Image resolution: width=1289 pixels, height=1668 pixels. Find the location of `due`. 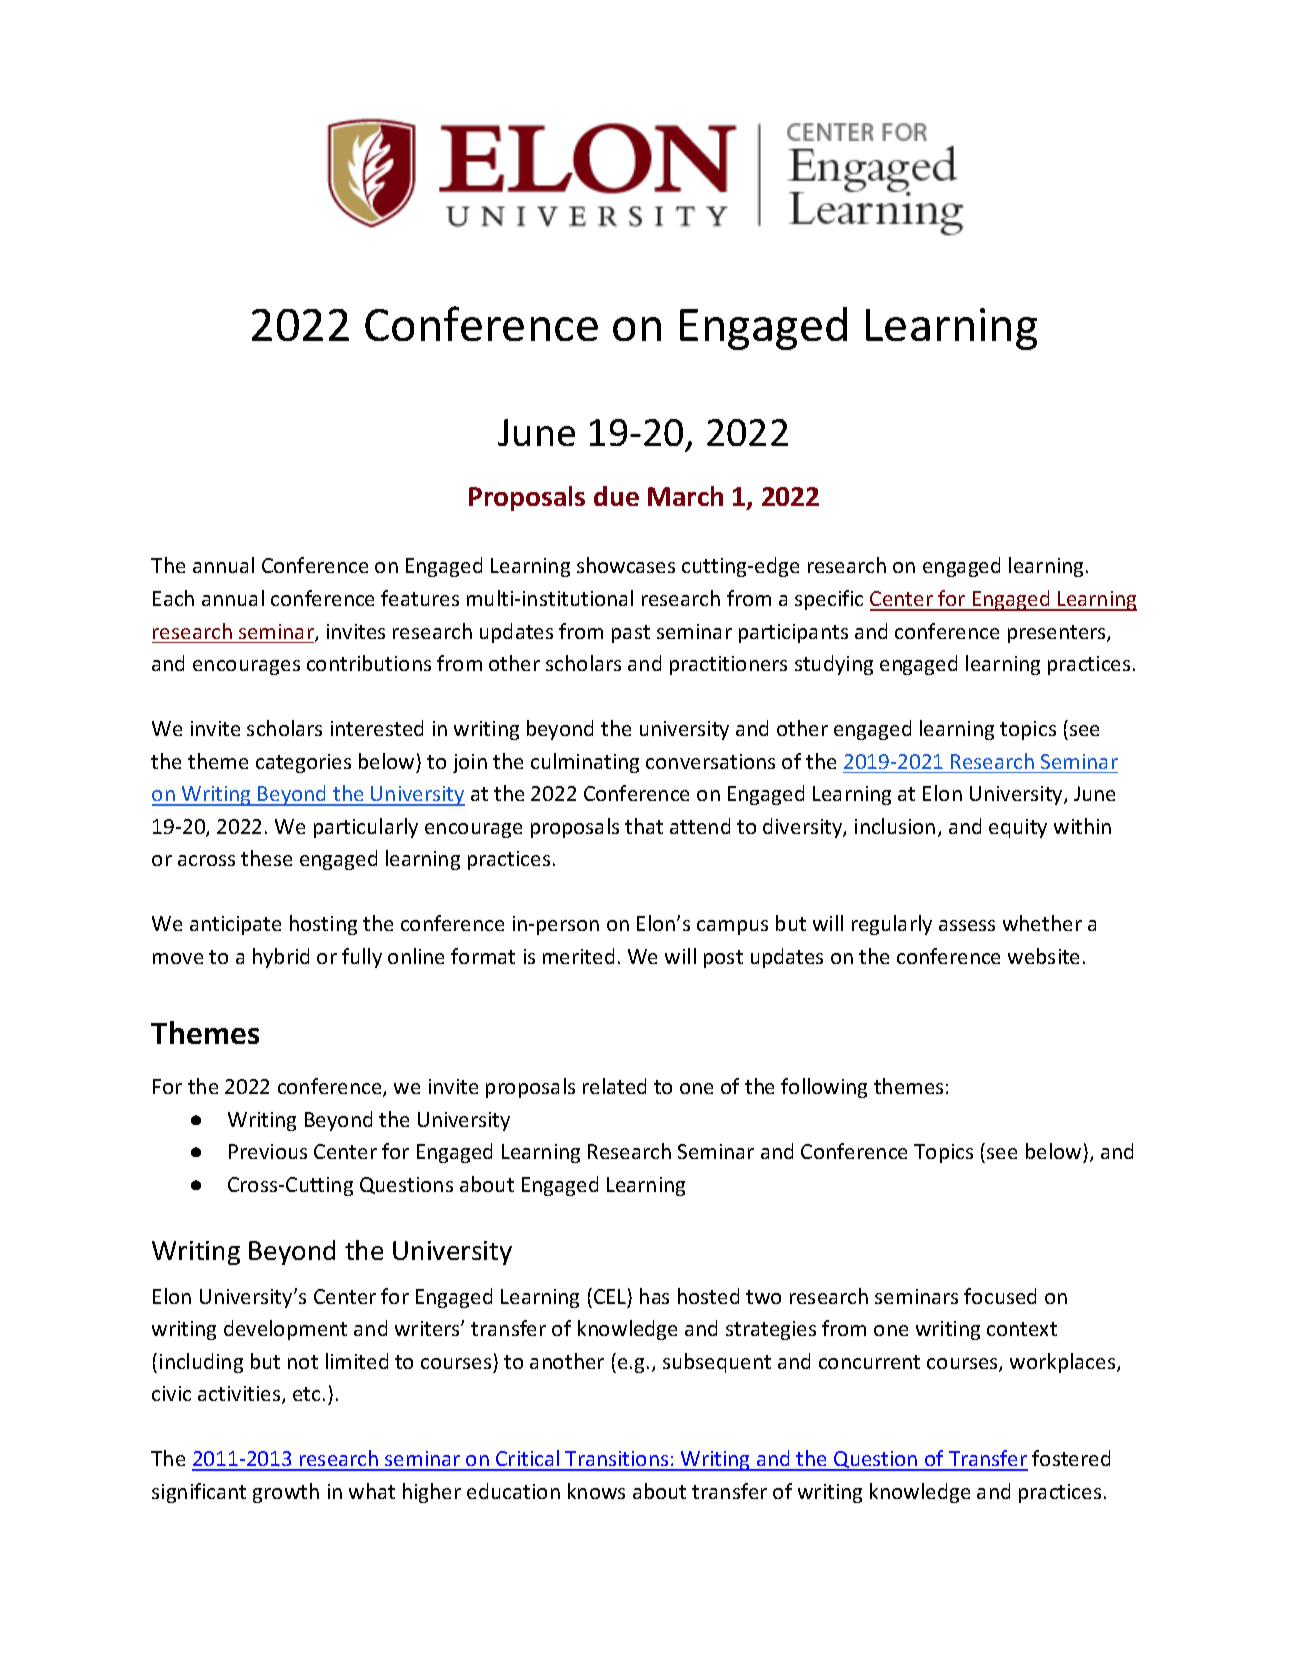

due is located at coordinates (616, 496).
